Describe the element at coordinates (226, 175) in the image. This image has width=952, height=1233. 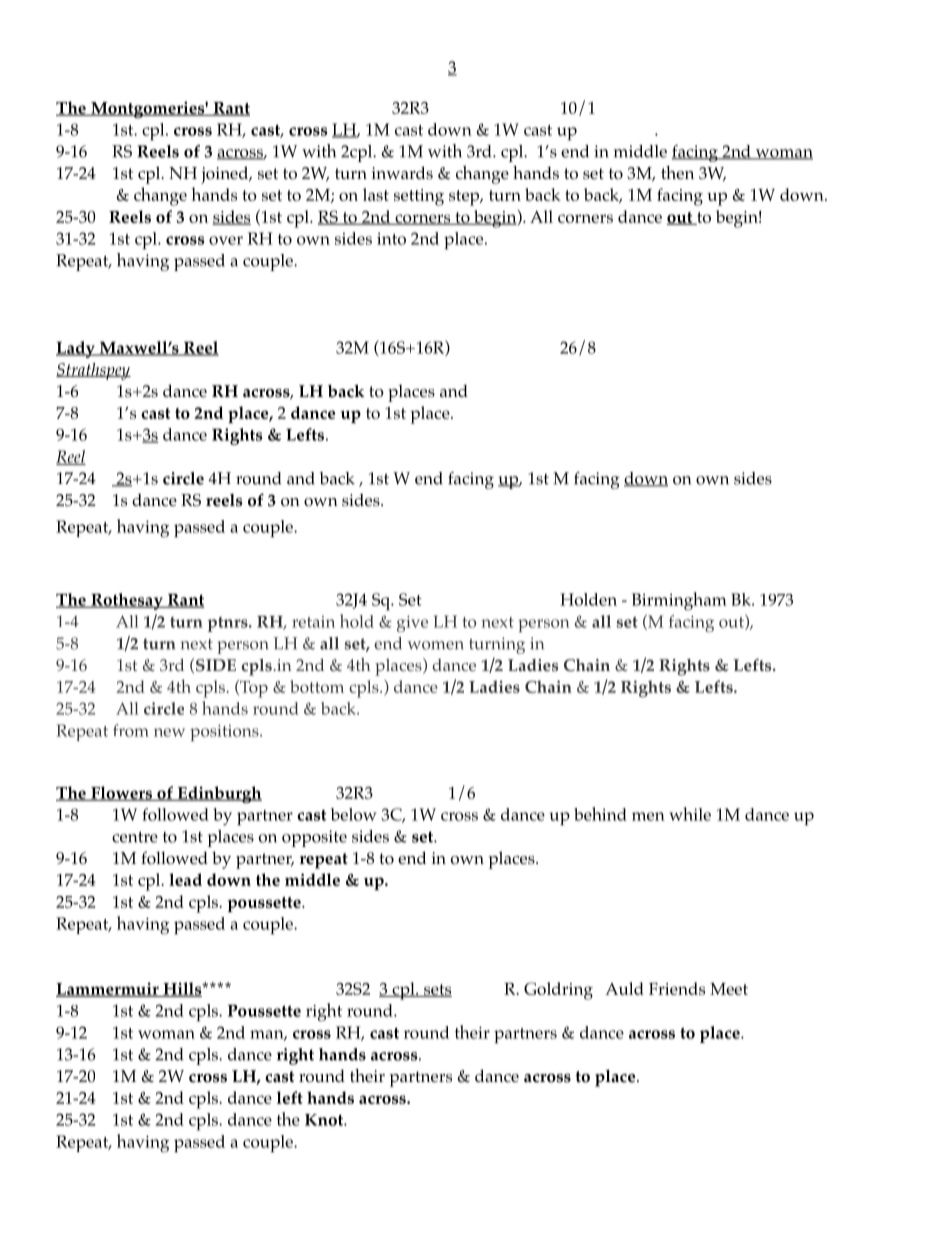
I see `joined` at that location.
